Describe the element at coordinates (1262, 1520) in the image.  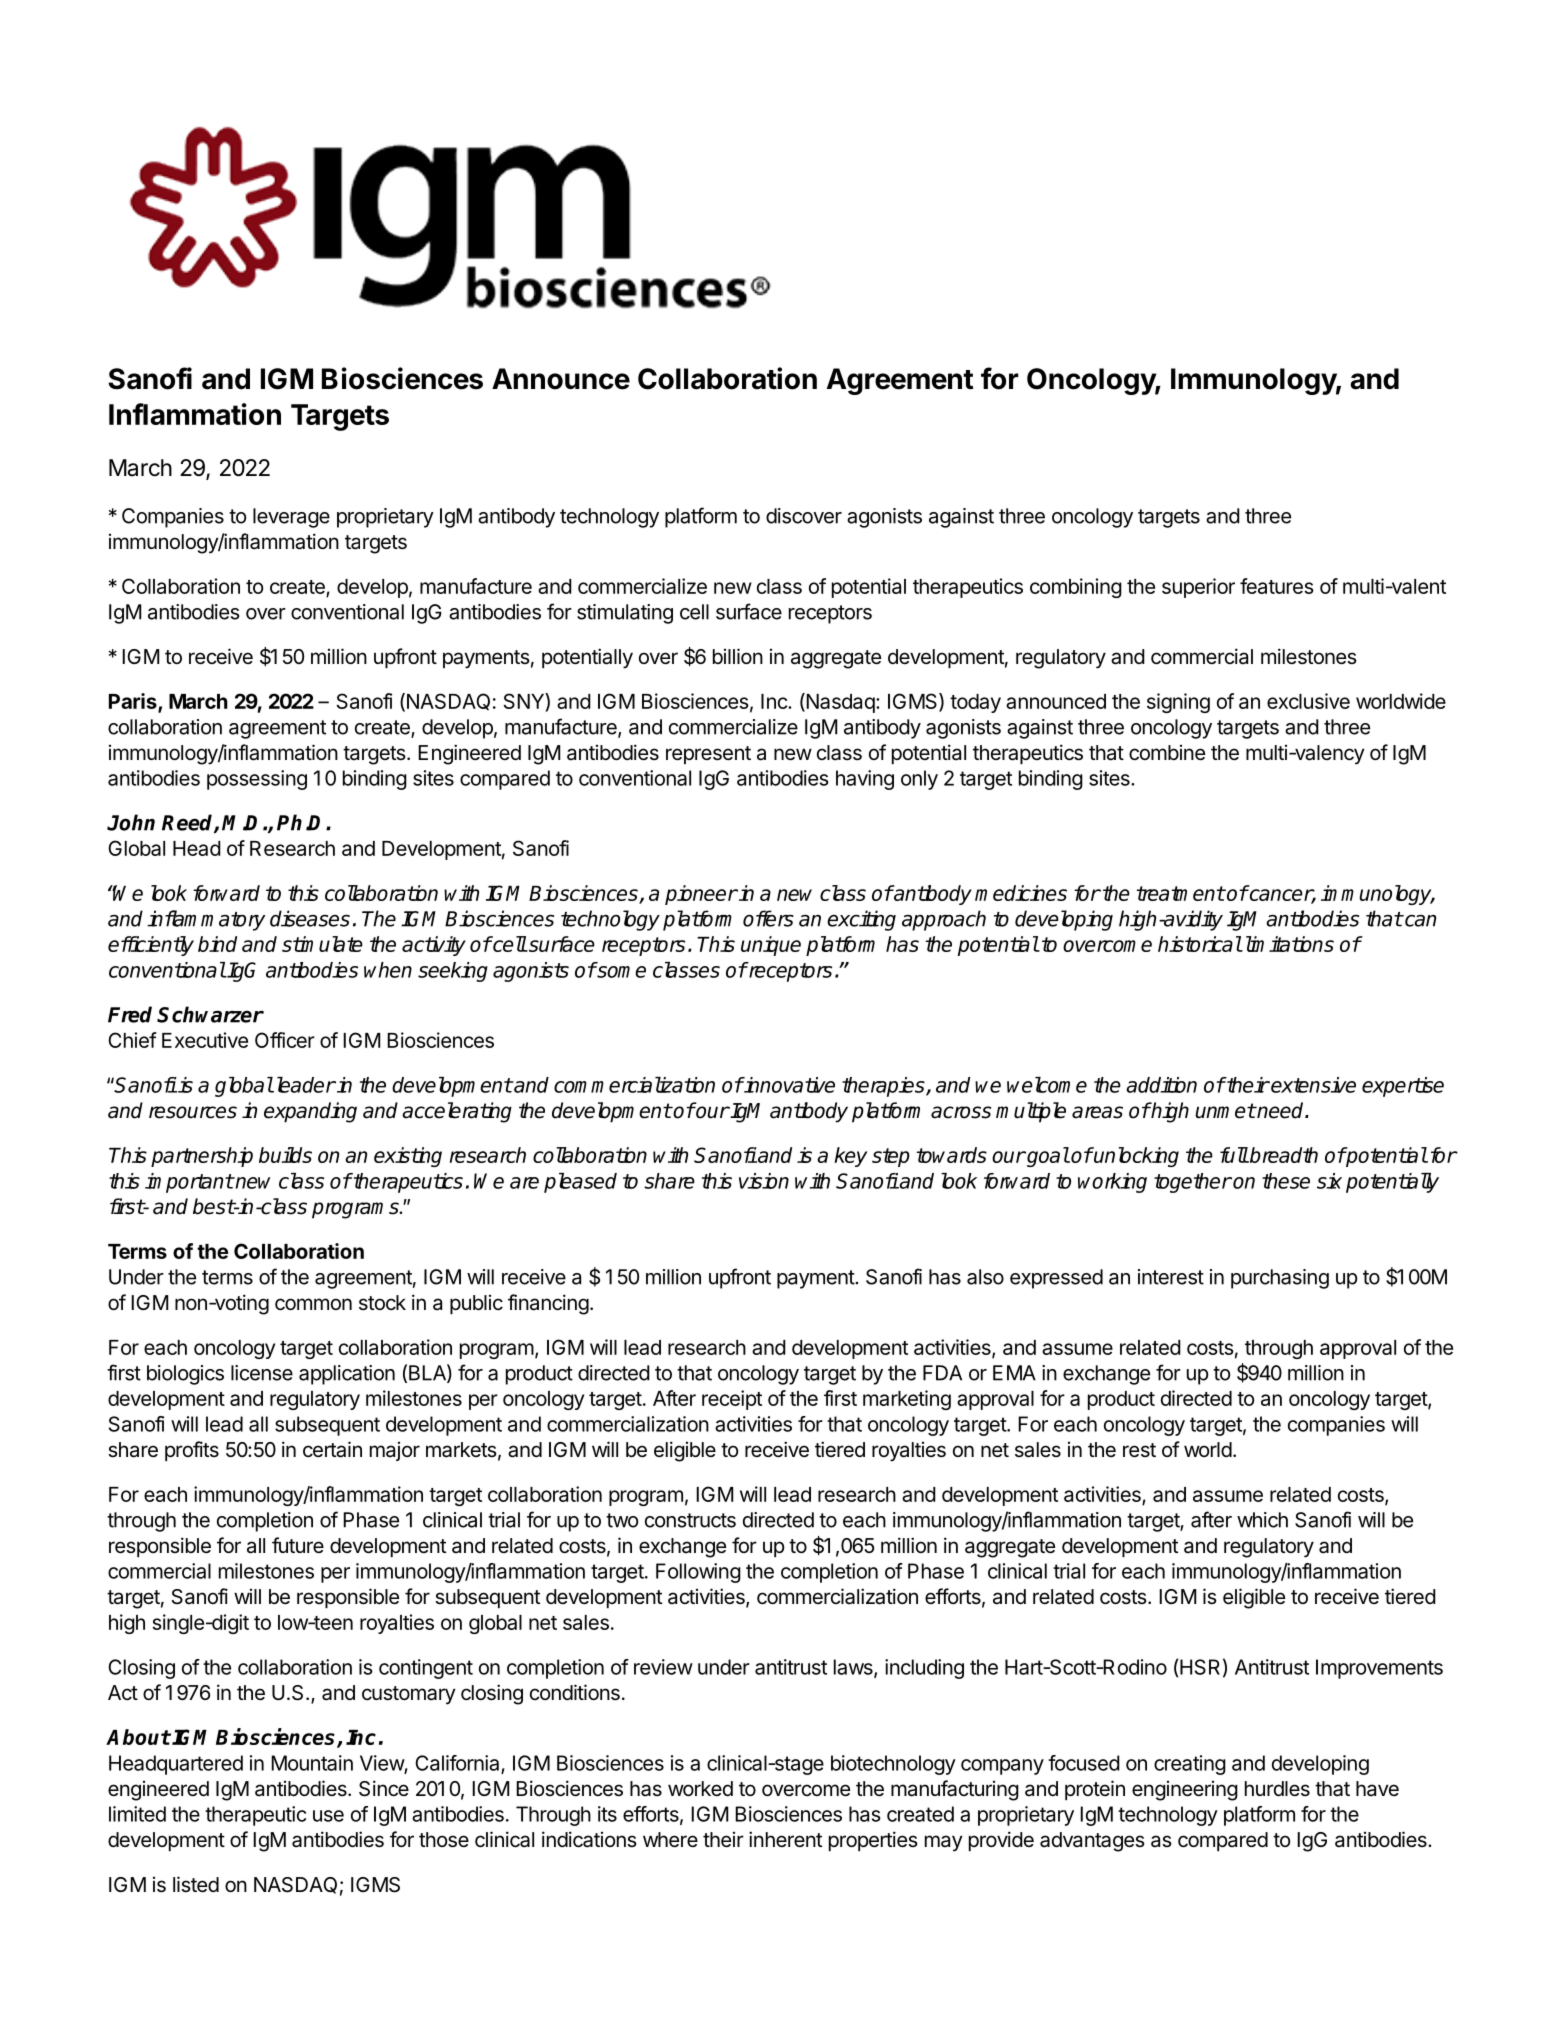
I see `which` at that location.
